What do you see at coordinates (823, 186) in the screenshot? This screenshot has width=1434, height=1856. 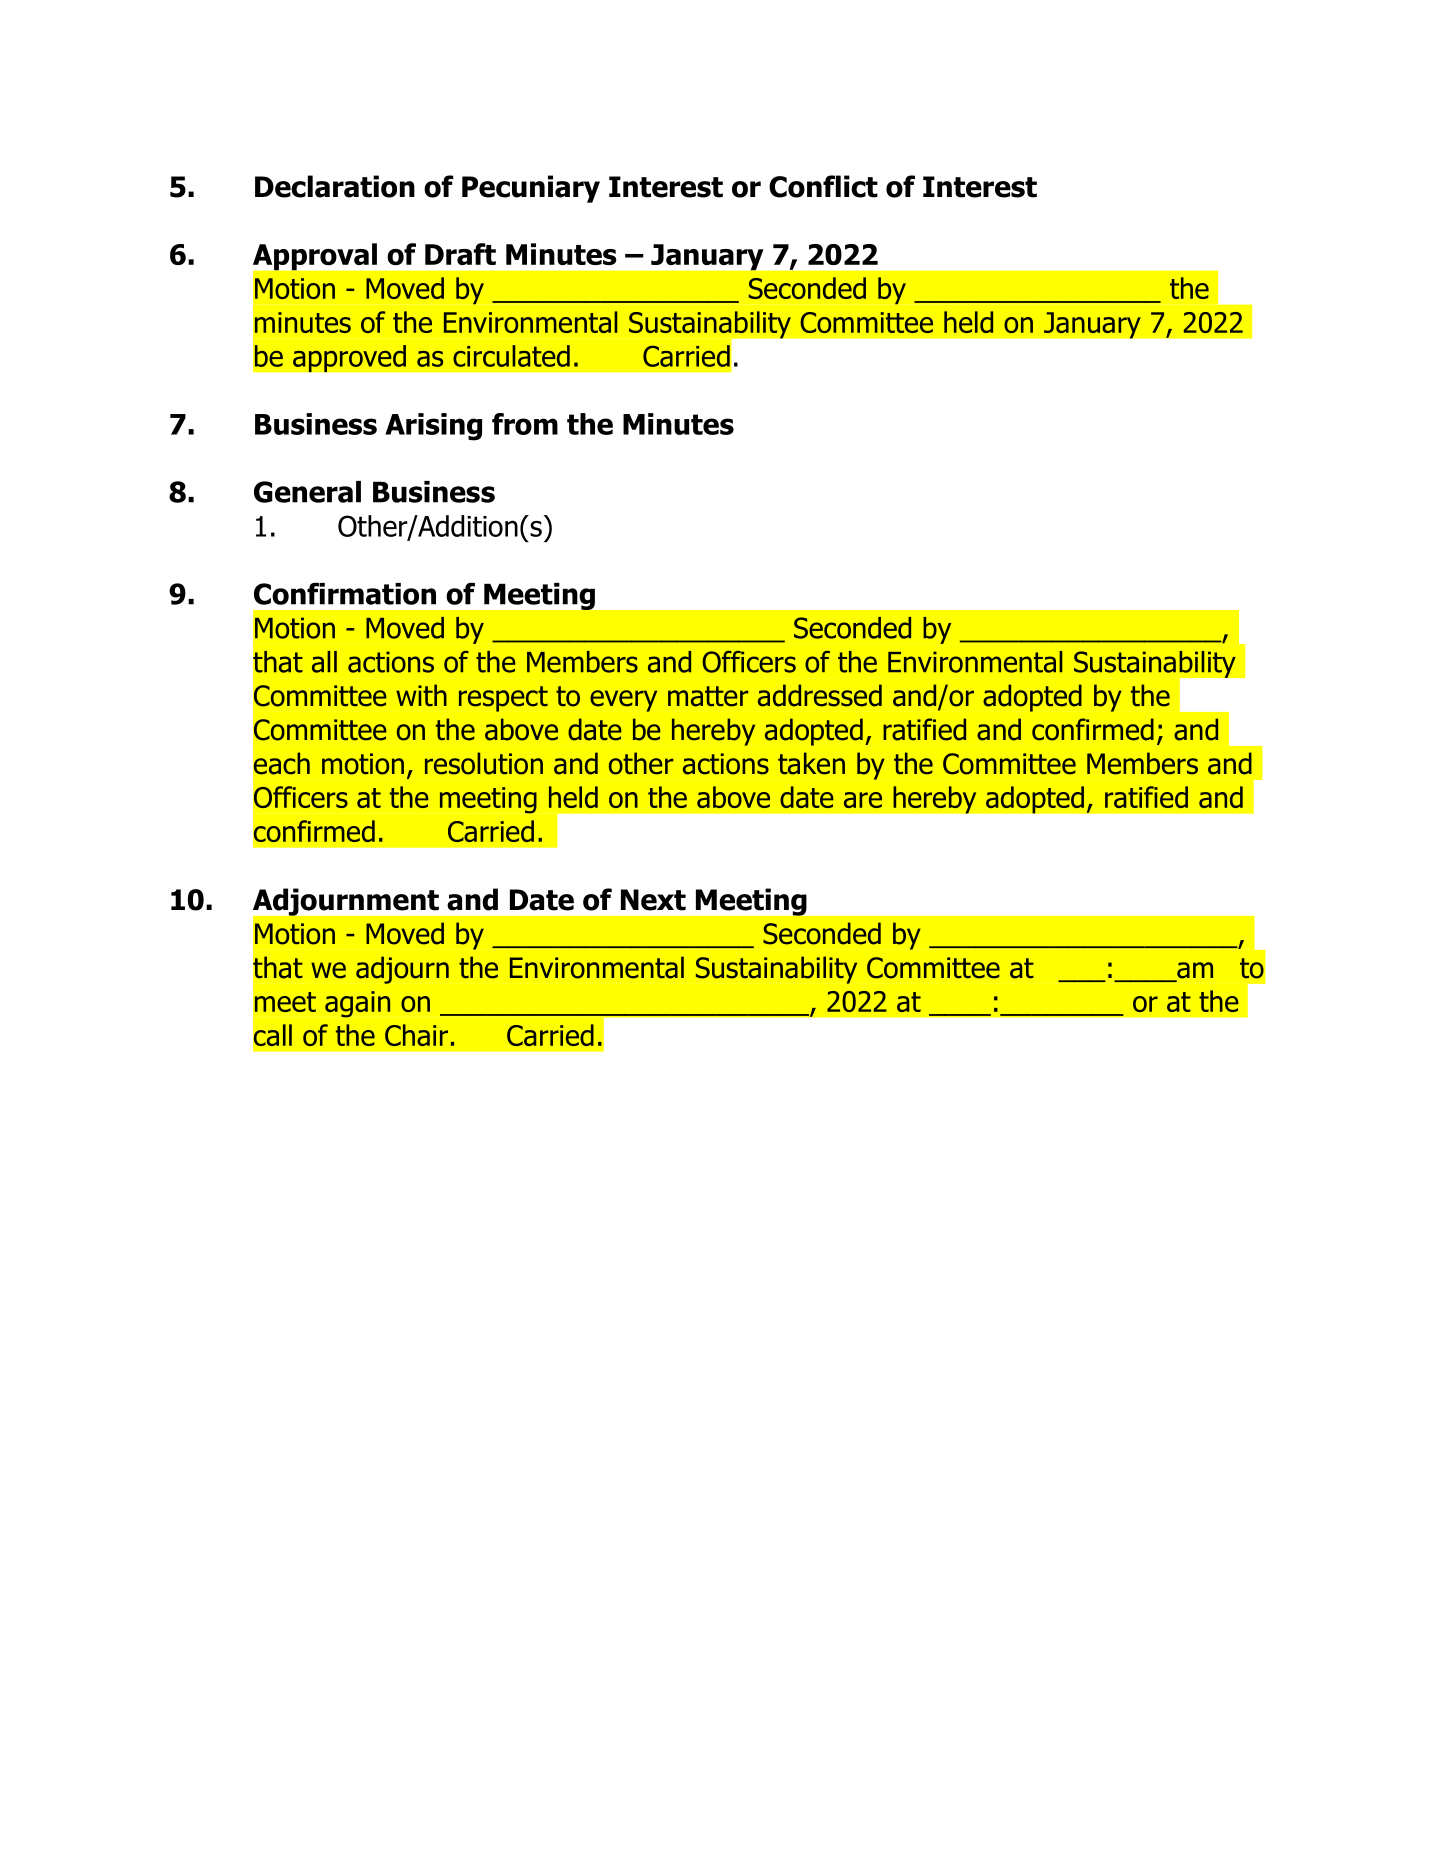 I see `Conflict` at bounding box center [823, 186].
